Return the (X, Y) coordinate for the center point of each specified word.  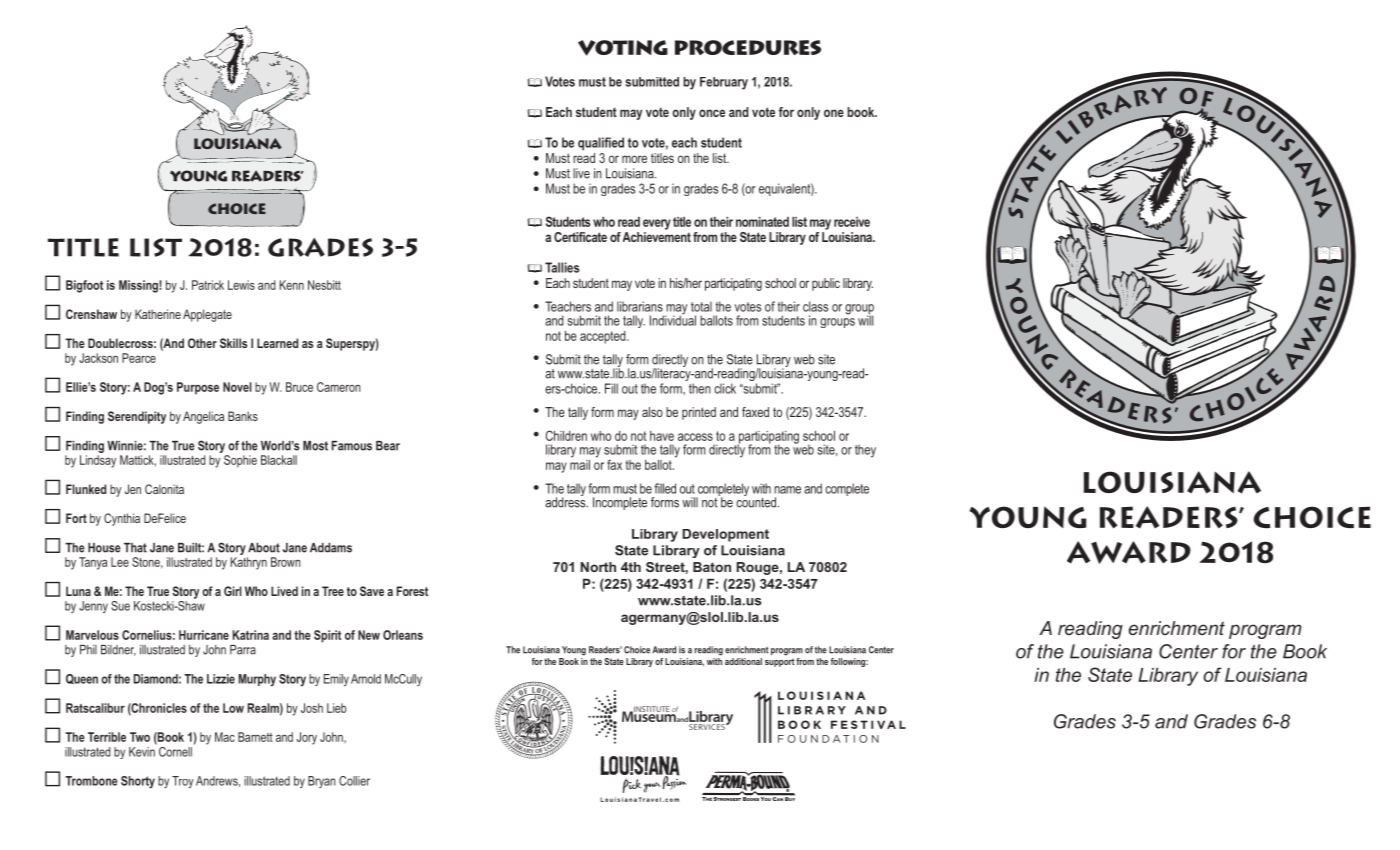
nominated (762, 222)
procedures (748, 47)
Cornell (175, 752)
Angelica (203, 417)
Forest (412, 591)
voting (623, 48)
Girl (233, 591)
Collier (354, 781)
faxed (755, 412)
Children (566, 435)
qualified (601, 144)
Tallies (562, 267)
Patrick (208, 285)
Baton (712, 567)
